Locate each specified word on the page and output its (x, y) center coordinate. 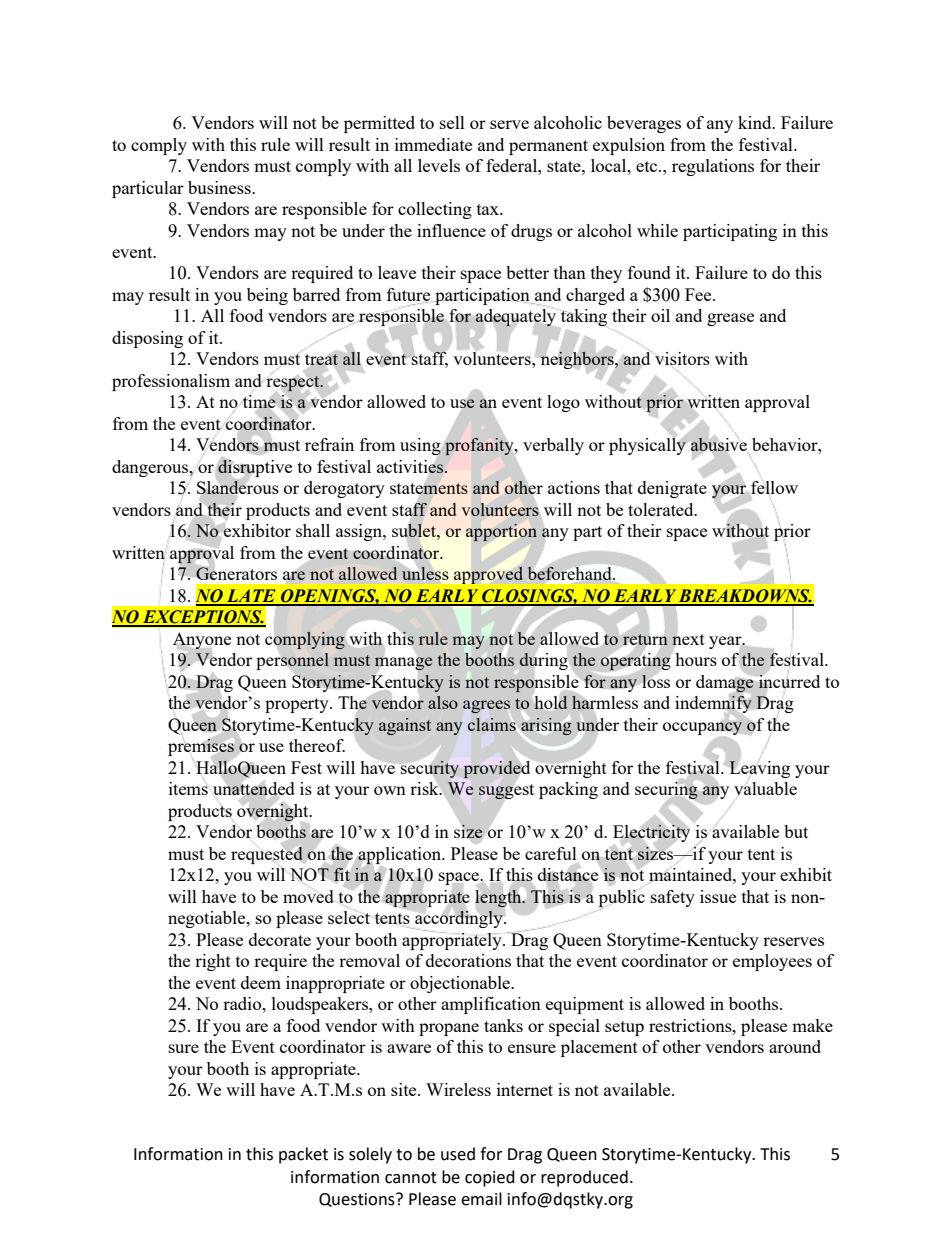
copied (490, 1178)
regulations (713, 167)
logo (563, 403)
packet (303, 1155)
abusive (719, 443)
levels (439, 165)
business (220, 187)
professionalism (171, 382)
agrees (486, 706)
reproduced (584, 1178)
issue (718, 896)
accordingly (459, 920)
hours (696, 659)
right (213, 962)
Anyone (202, 641)
